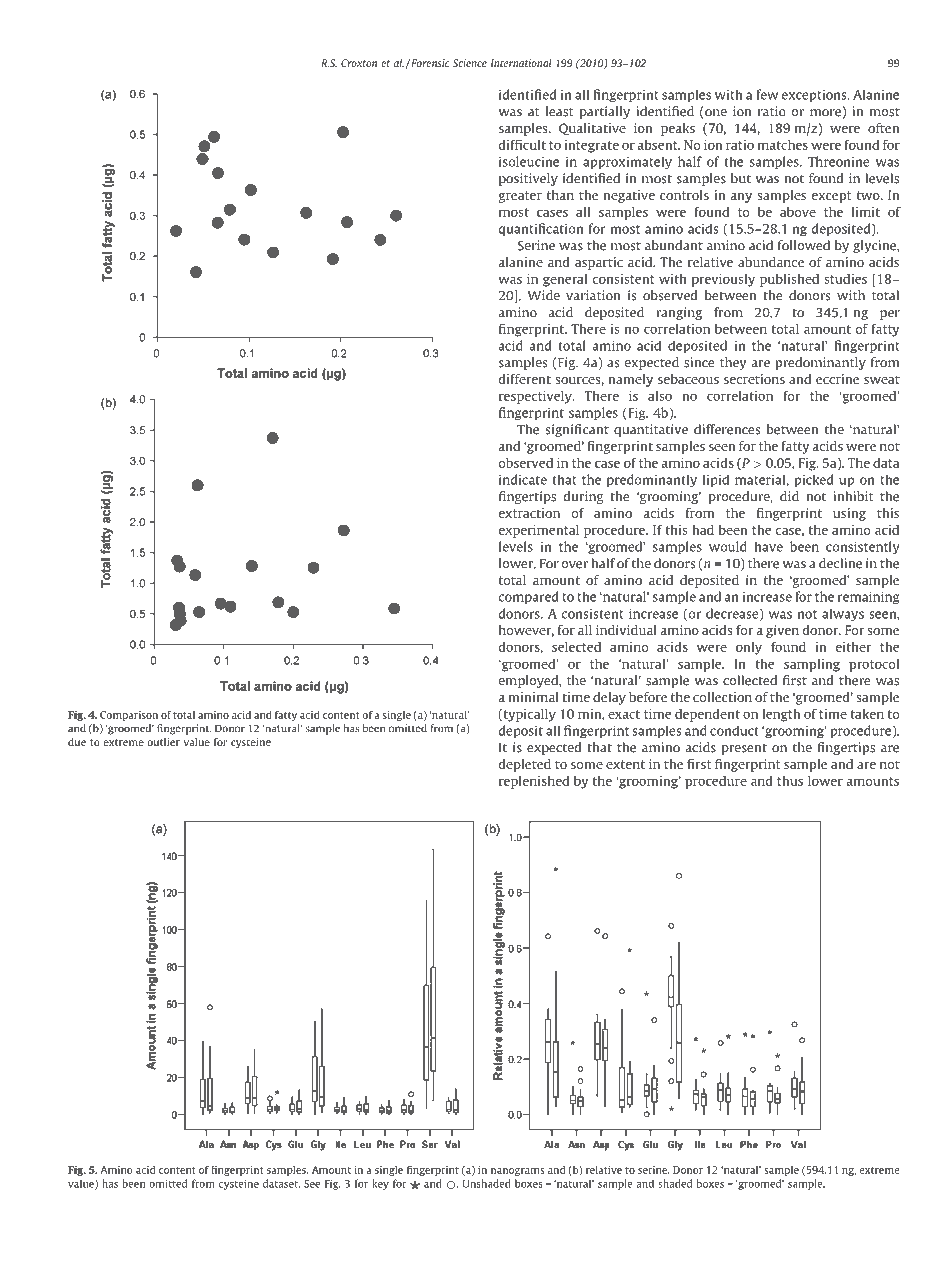  I want to click on given, so click(782, 631).
